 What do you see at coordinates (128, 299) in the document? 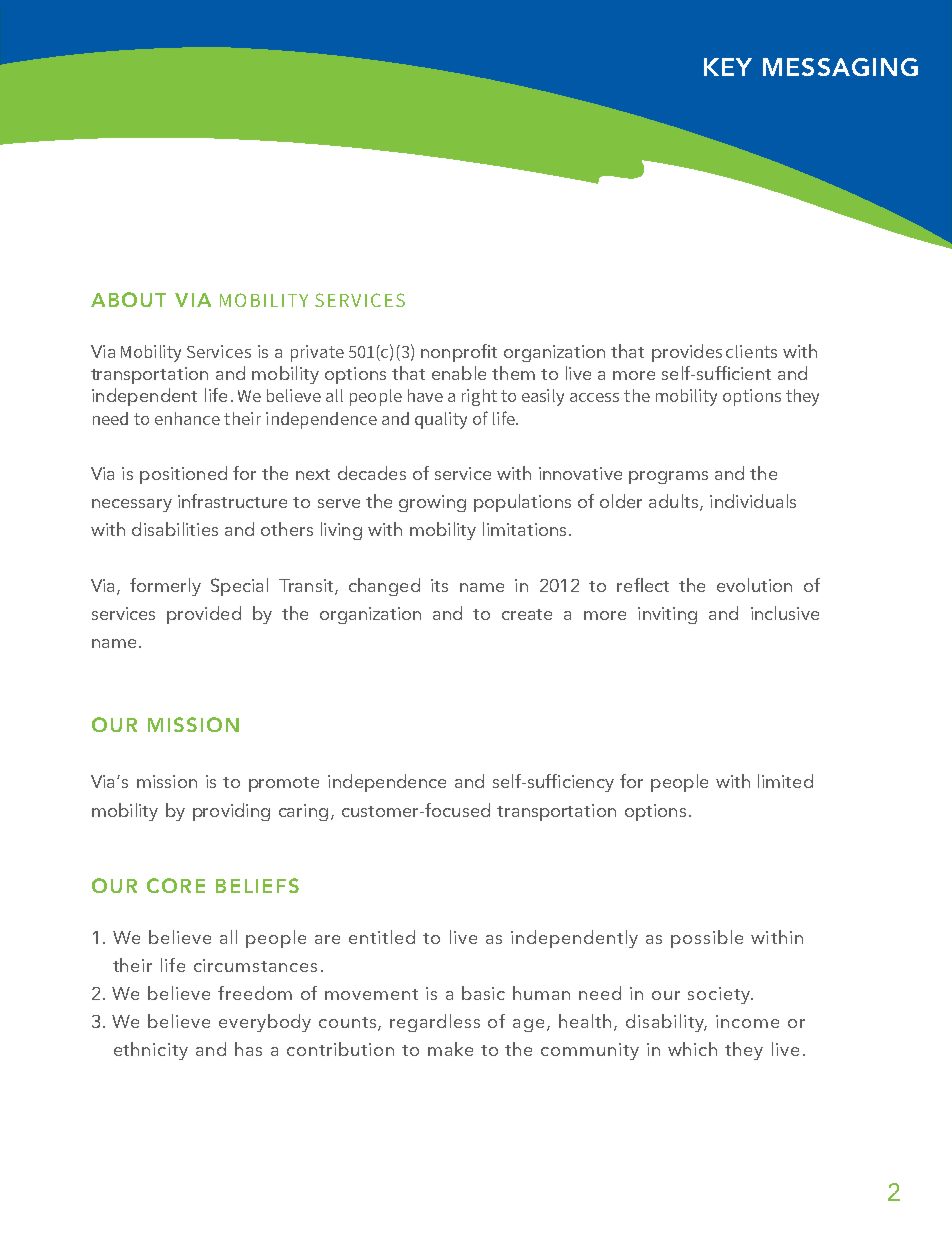
I see `ABOUT` at bounding box center [128, 299].
